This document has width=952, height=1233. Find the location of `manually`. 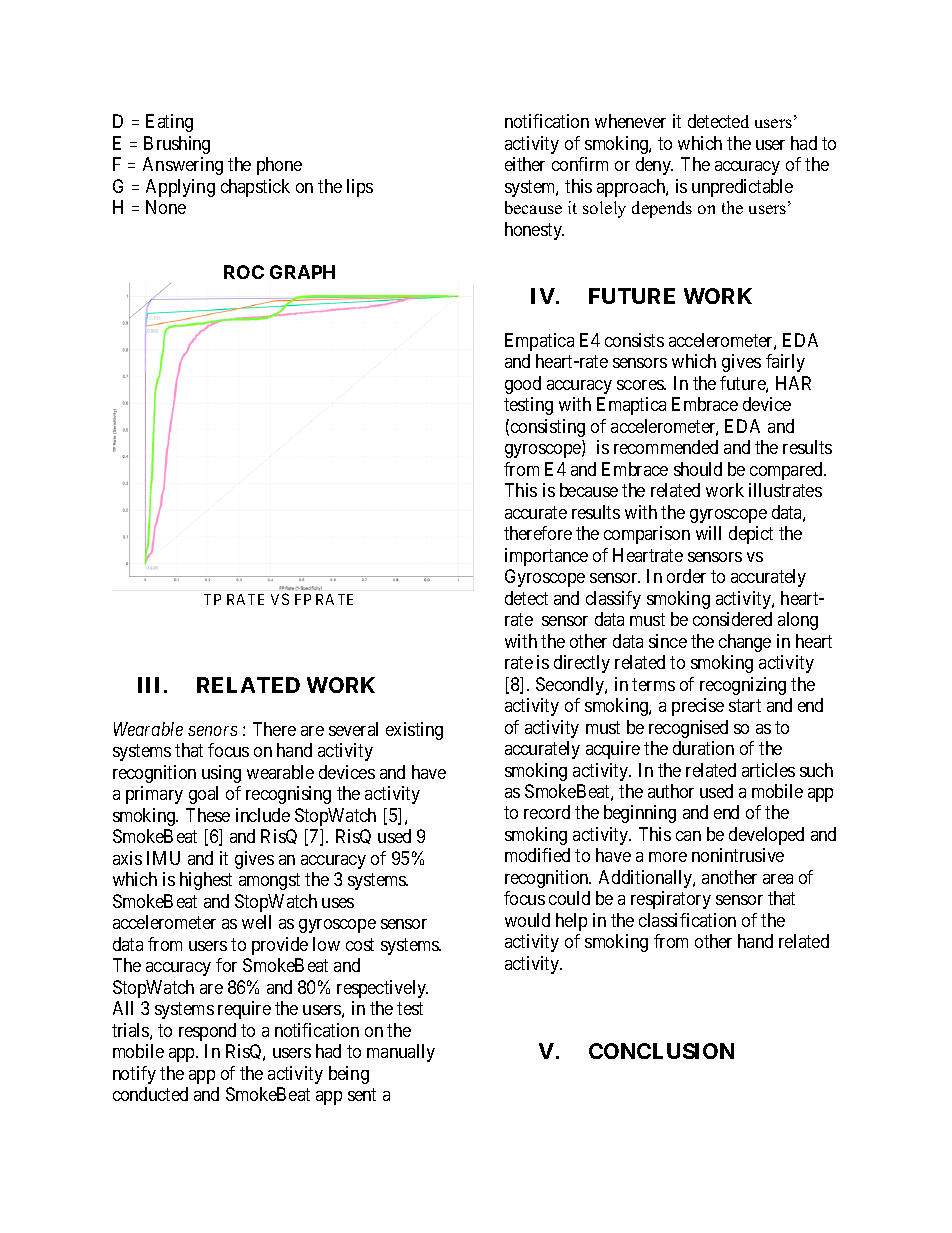

manually is located at coordinates (401, 1053).
